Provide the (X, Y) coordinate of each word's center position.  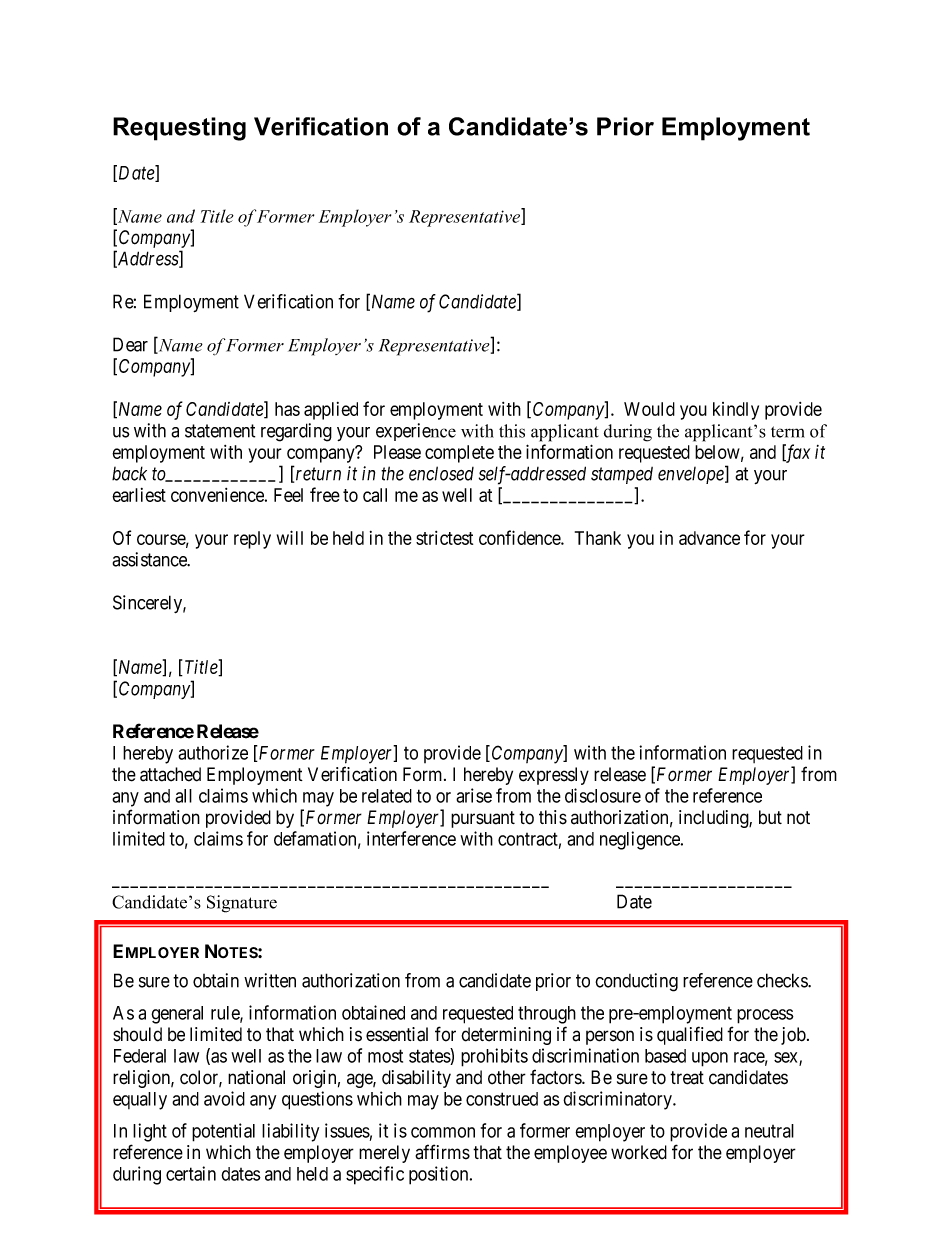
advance (709, 538)
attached (170, 774)
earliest (139, 495)
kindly (736, 411)
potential (223, 1132)
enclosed (441, 473)
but (770, 817)
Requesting (179, 129)
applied (331, 411)
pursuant (483, 819)
